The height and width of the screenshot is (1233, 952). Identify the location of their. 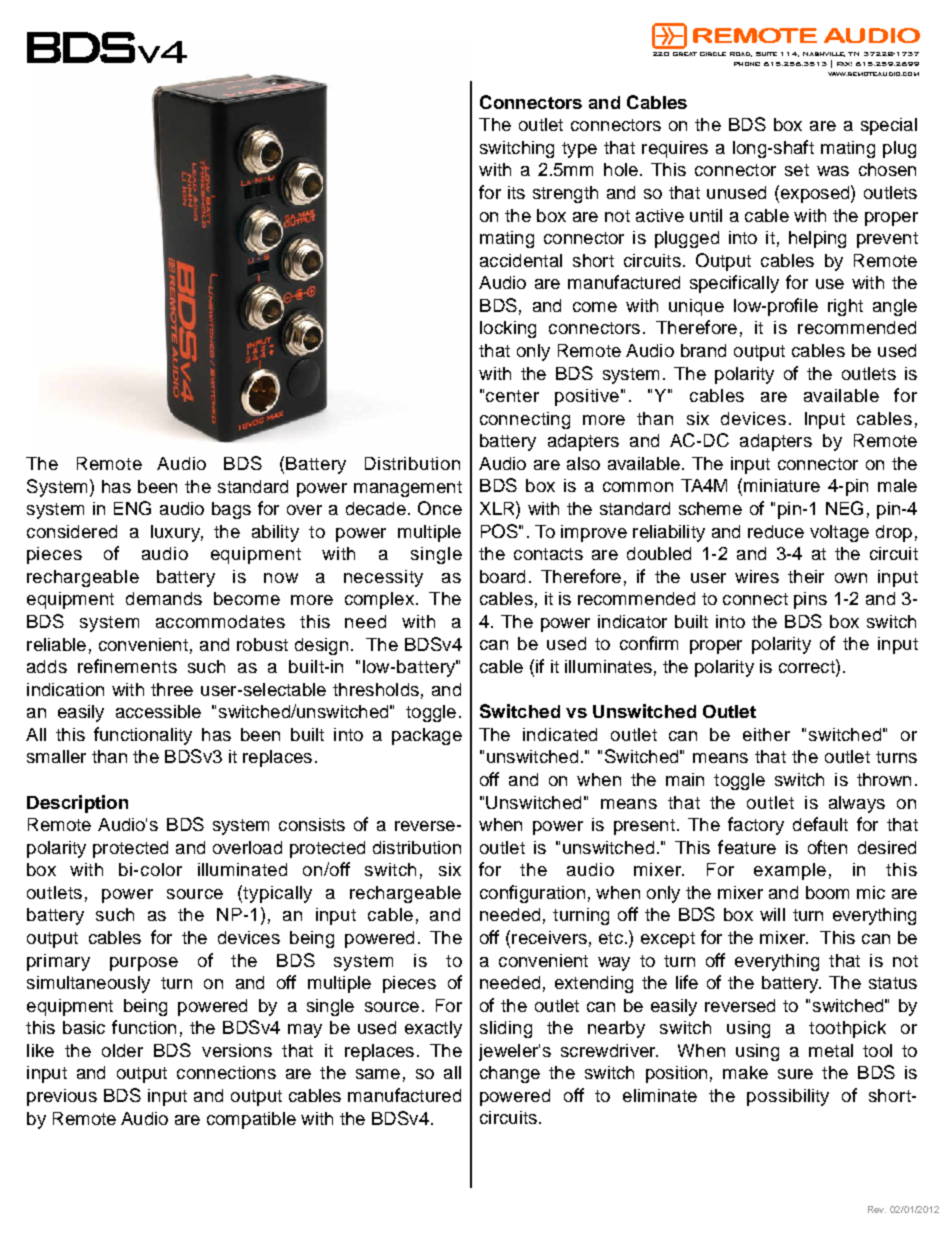
(806, 576).
